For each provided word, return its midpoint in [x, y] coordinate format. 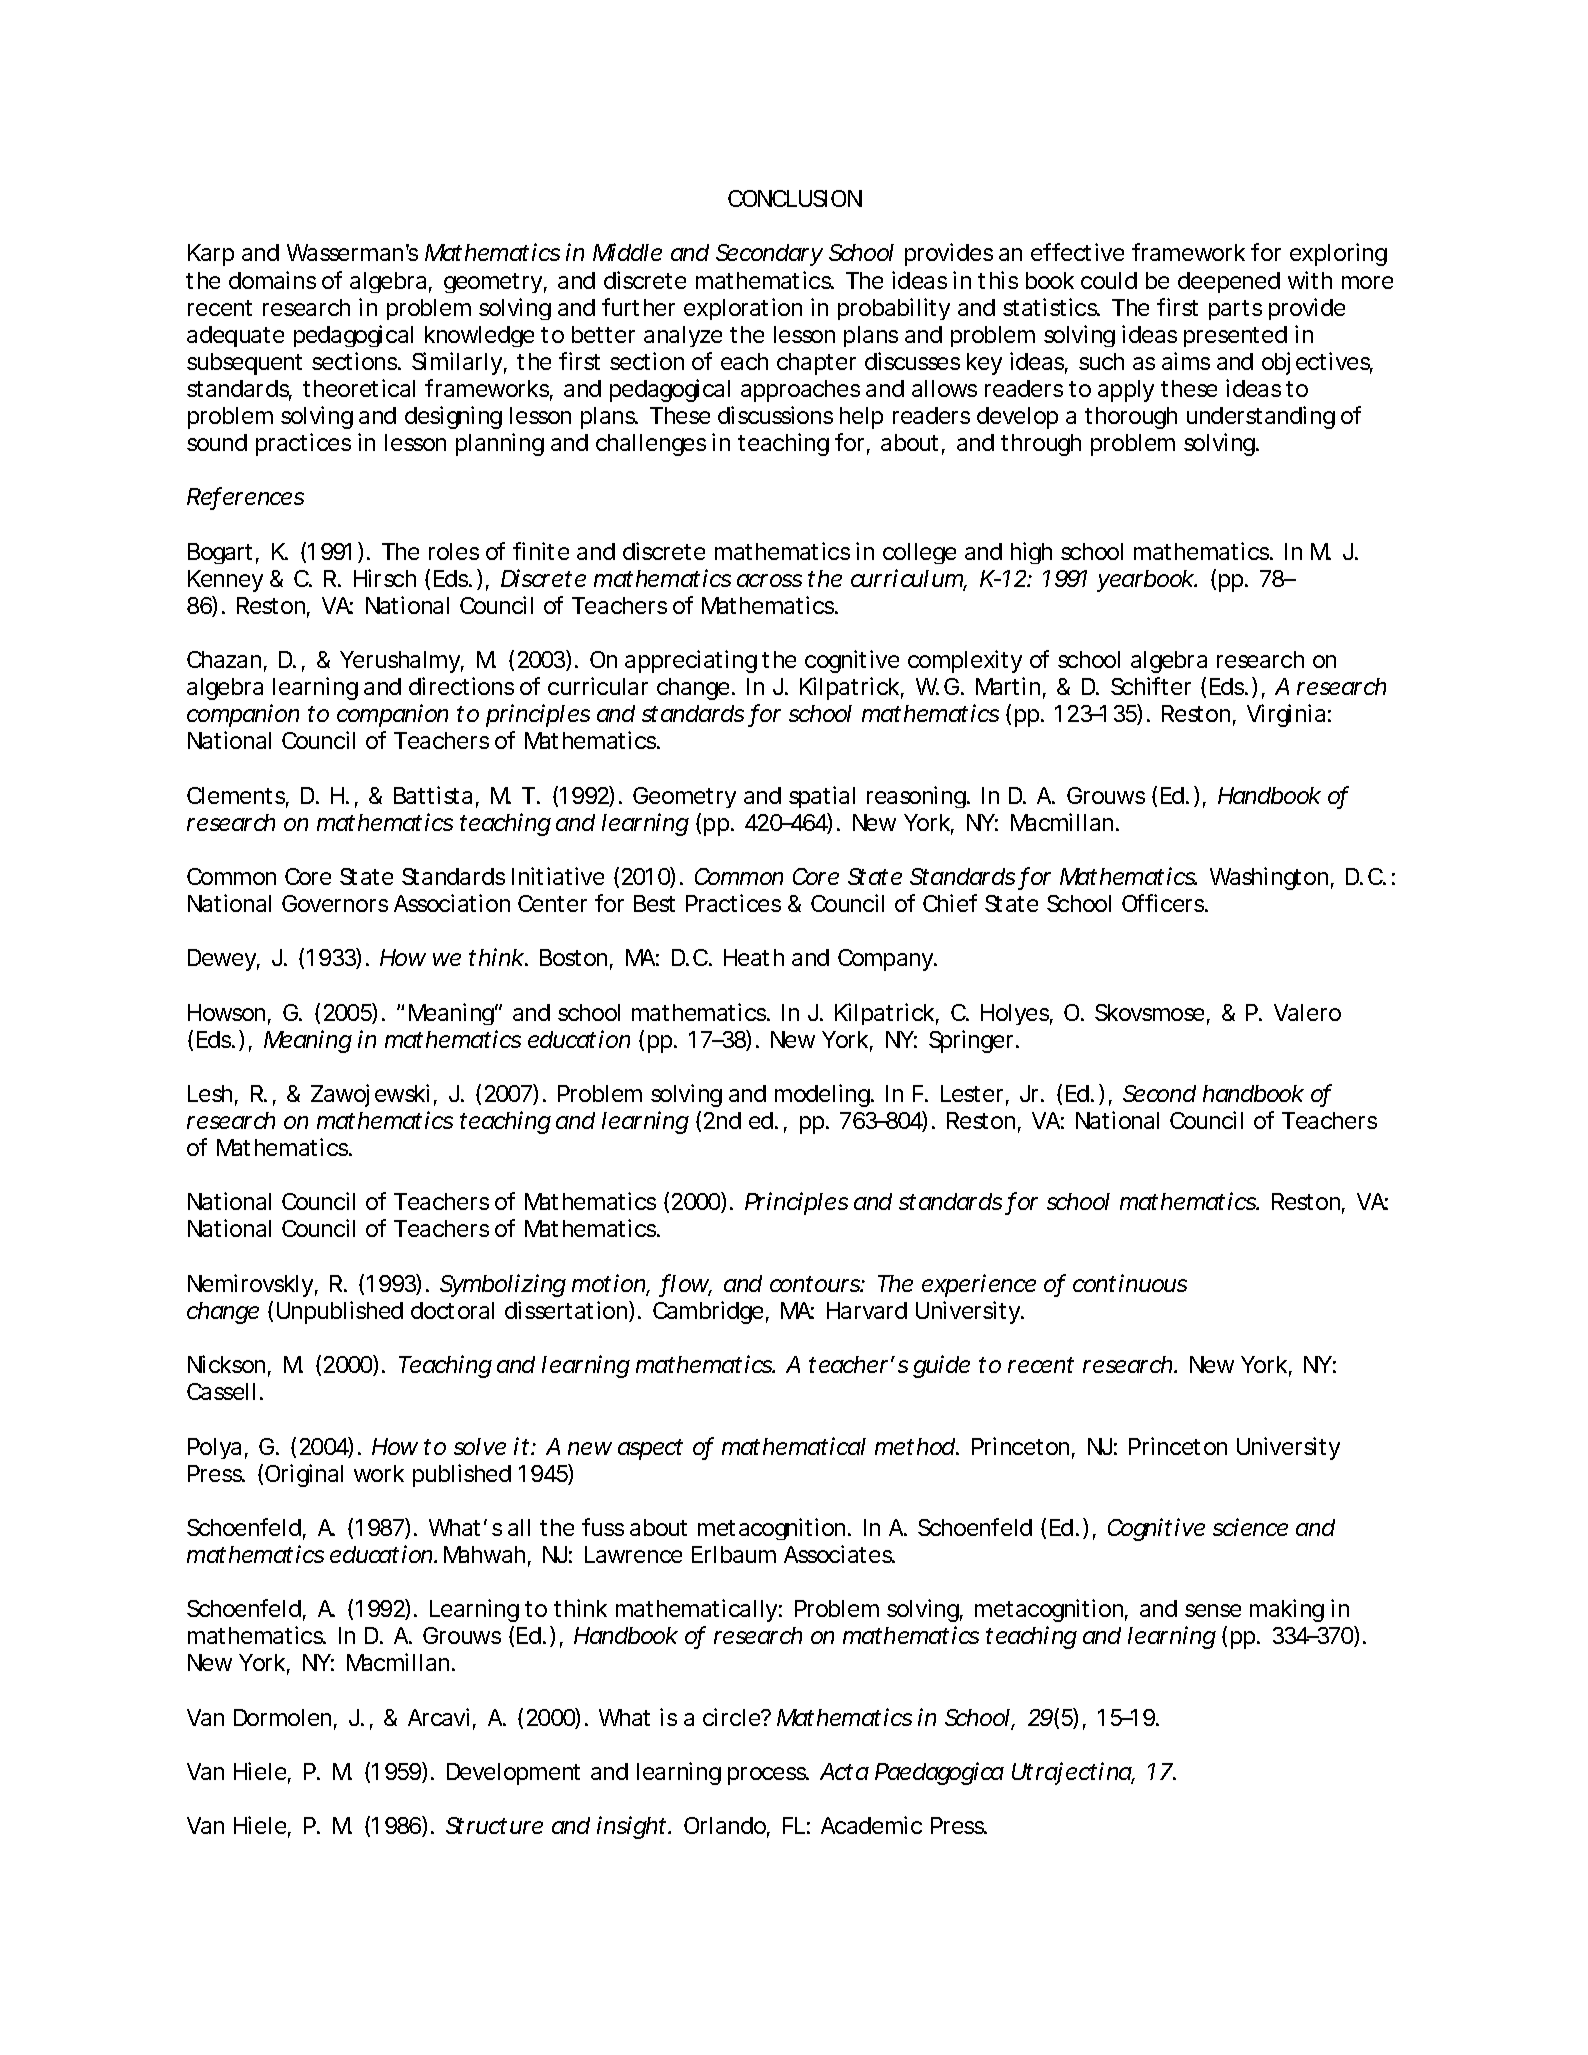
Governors [335, 903]
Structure [494, 1825]
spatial [822, 797]
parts [1235, 310]
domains [272, 280]
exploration [743, 309]
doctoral [452, 1310]
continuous [1130, 1283]
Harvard [867, 1310]
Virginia [1286, 715]
